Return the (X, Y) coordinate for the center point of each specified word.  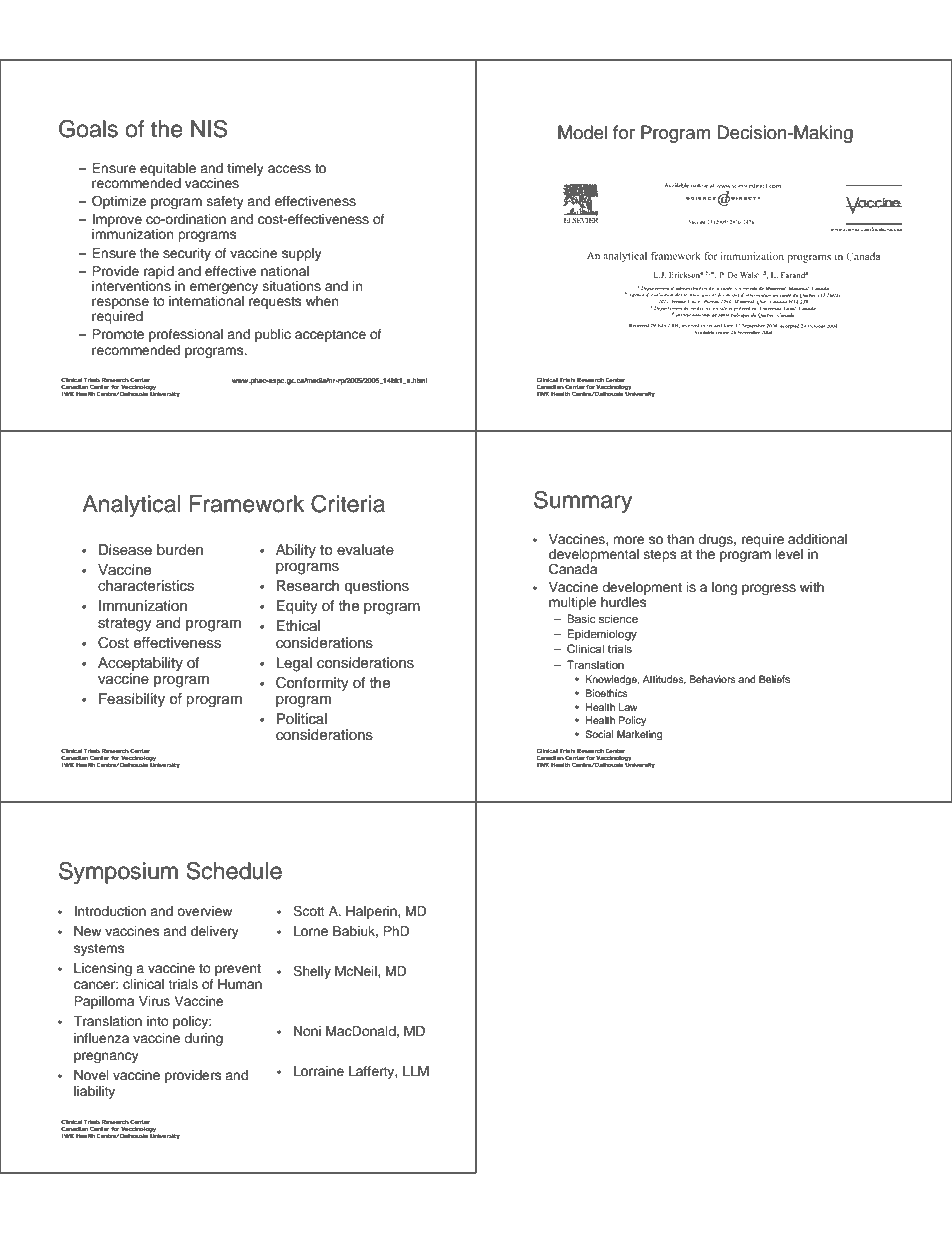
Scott (309, 911)
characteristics (146, 586)
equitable (168, 169)
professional (186, 335)
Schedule (234, 871)
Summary (583, 502)
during (203, 1039)
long (724, 588)
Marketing (639, 735)
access (289, 169)
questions (376, 587)
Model (582, 132)
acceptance (330, 336)
